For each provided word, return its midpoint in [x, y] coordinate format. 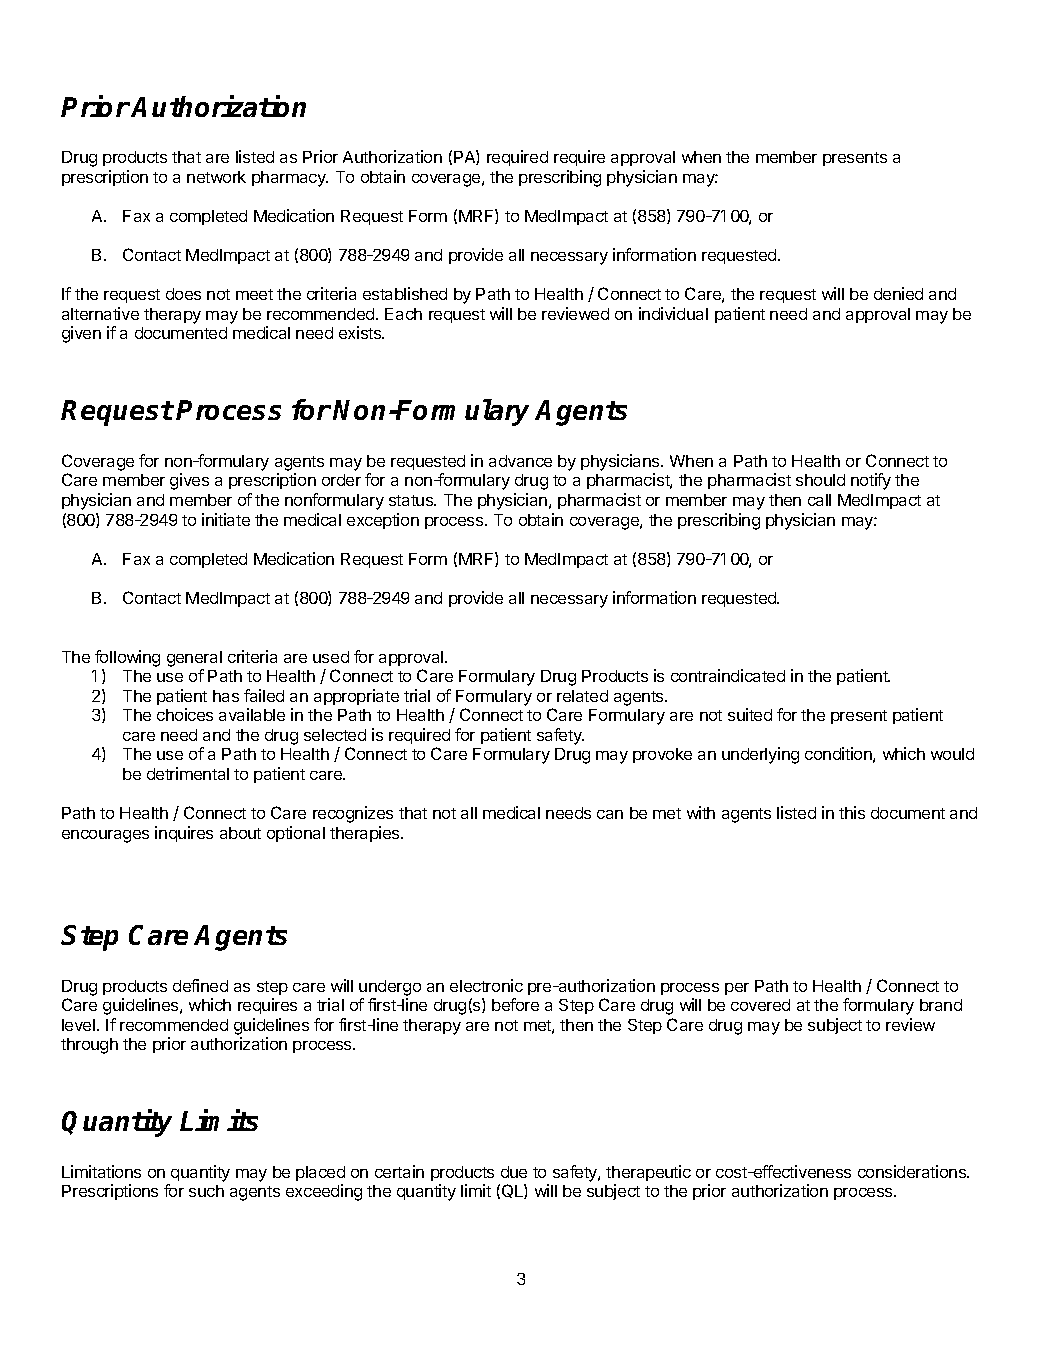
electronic [486, 985]
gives [189, 481]
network [216, 177]
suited [750, 714]
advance [520, 461]
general [194, 659]
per [737, 989]
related [582, 696]
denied [898, 293]
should [820, 480]
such [206, 1191]
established [405, 293]
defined [200, 985]
